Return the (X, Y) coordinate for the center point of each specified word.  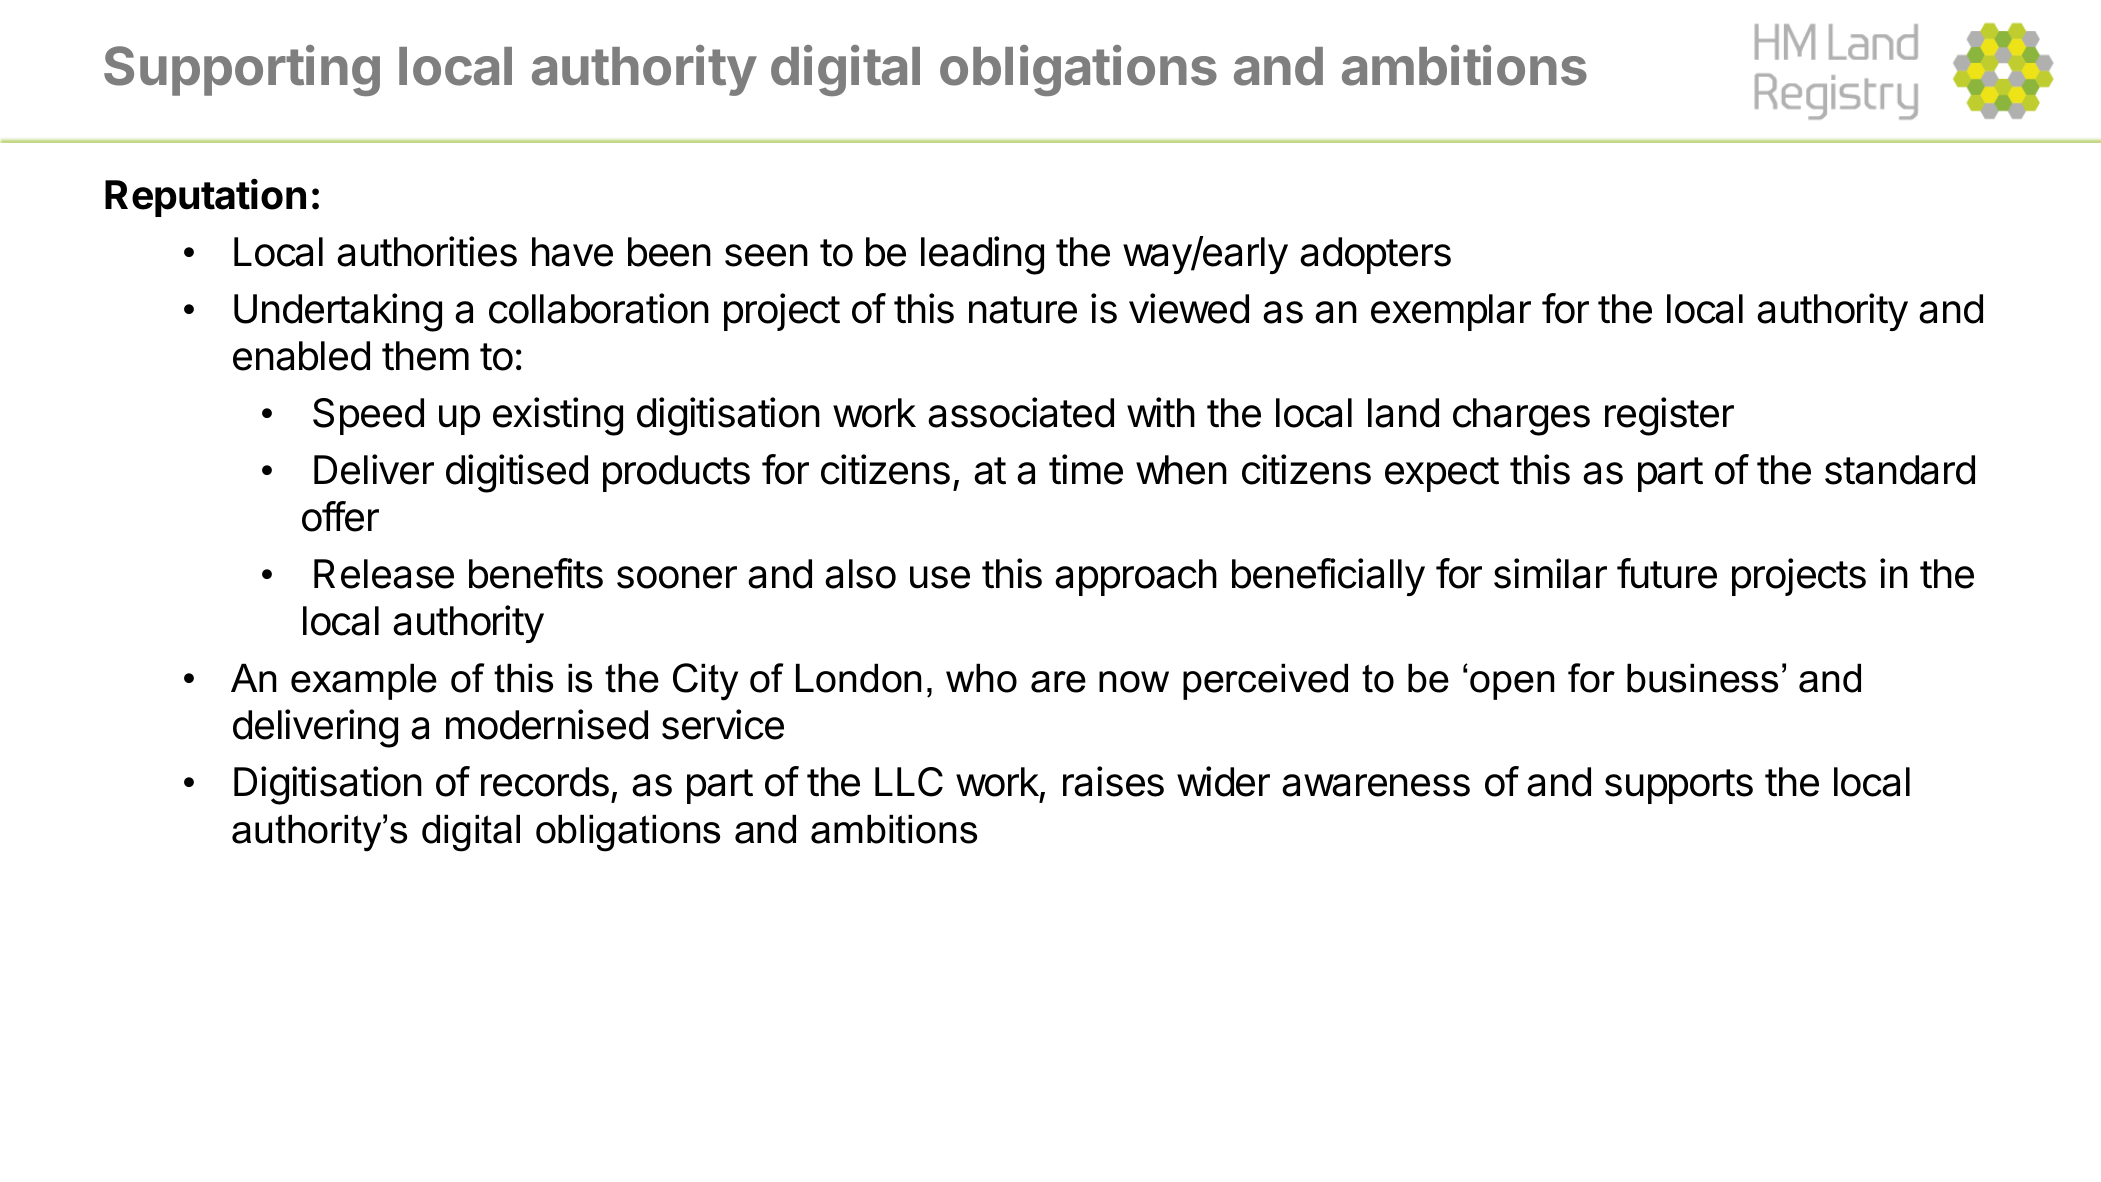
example (364, 681)
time (1086, 469)
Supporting (242, 70)
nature (1023, 310)
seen (766, 255)
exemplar (1451, 312)
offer (340, 516)
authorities (427, 251)
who (981, 678)
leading (982, 255)
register (1669, 416)
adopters (1375, 255)
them (425, 356)
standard (1900, 470)
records (545, 782)
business (1702, 678)
